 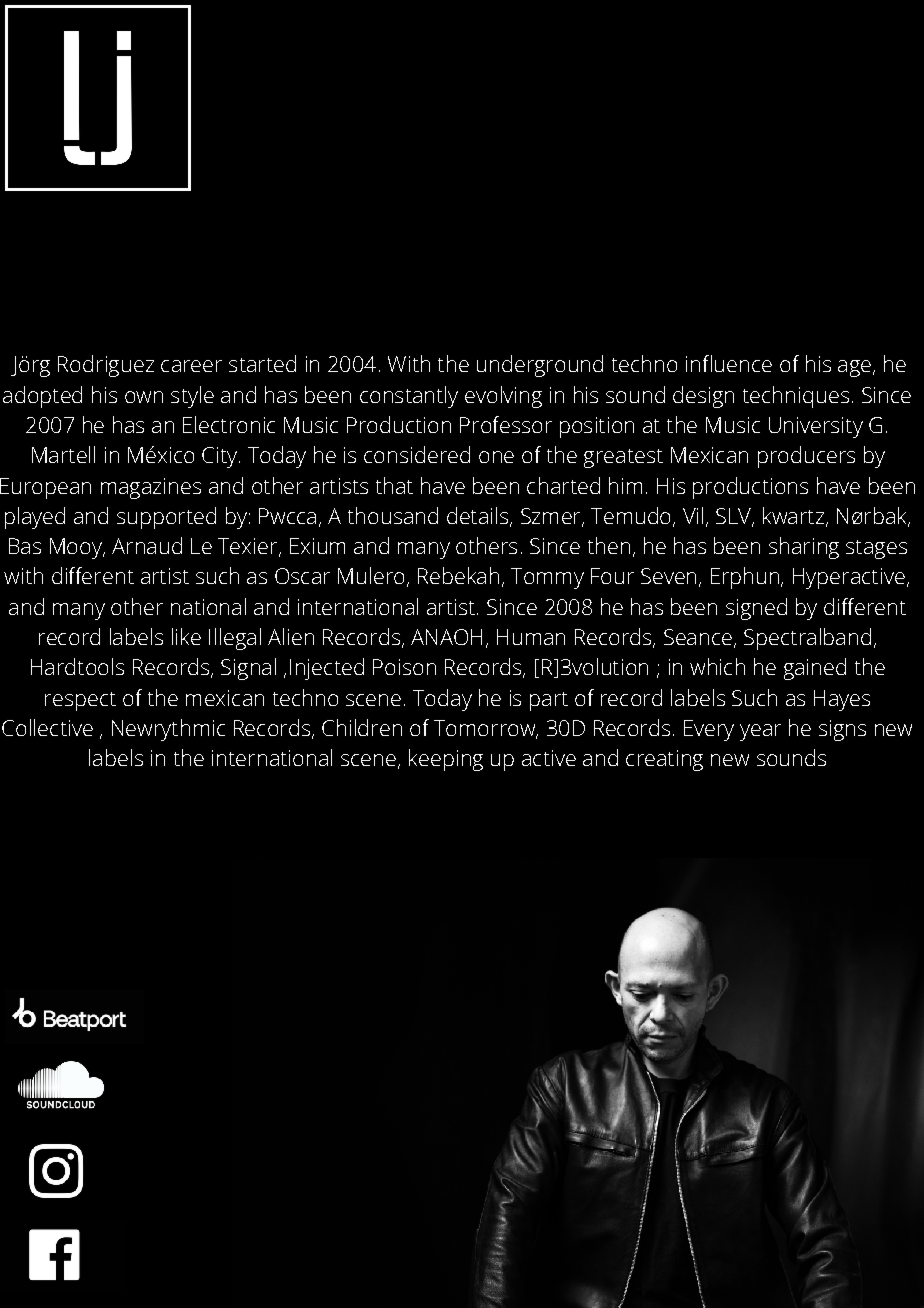 I want to click on year, so click(x=760, y=732).
